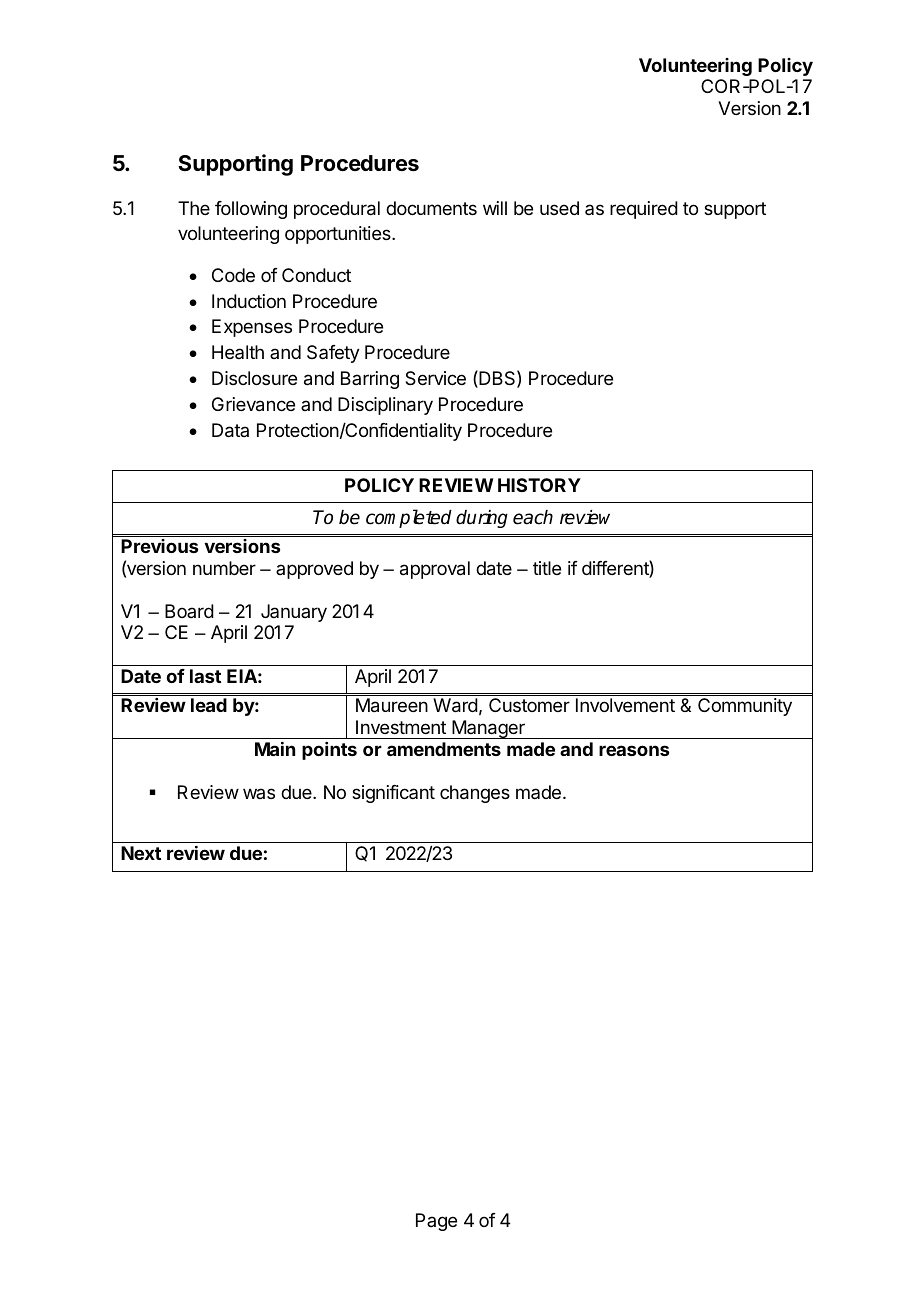 The width and height of the page is (924, 1308). What do you see at coordinates (625, 705) in the page?
I see `Involvement` at bounding box center [625, 705].
